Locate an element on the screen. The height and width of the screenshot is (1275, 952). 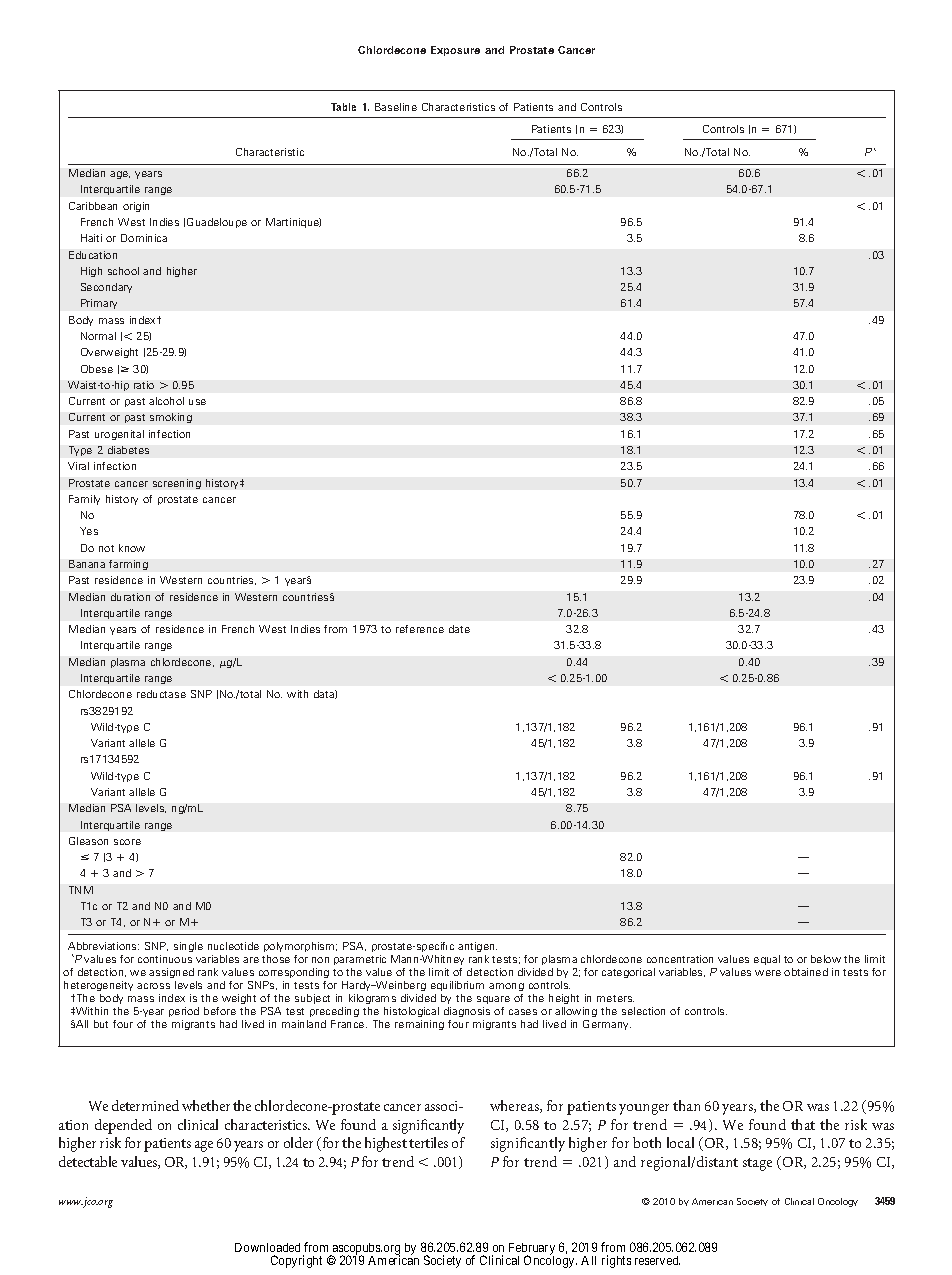
reference is located at coordinates (420, 629).
